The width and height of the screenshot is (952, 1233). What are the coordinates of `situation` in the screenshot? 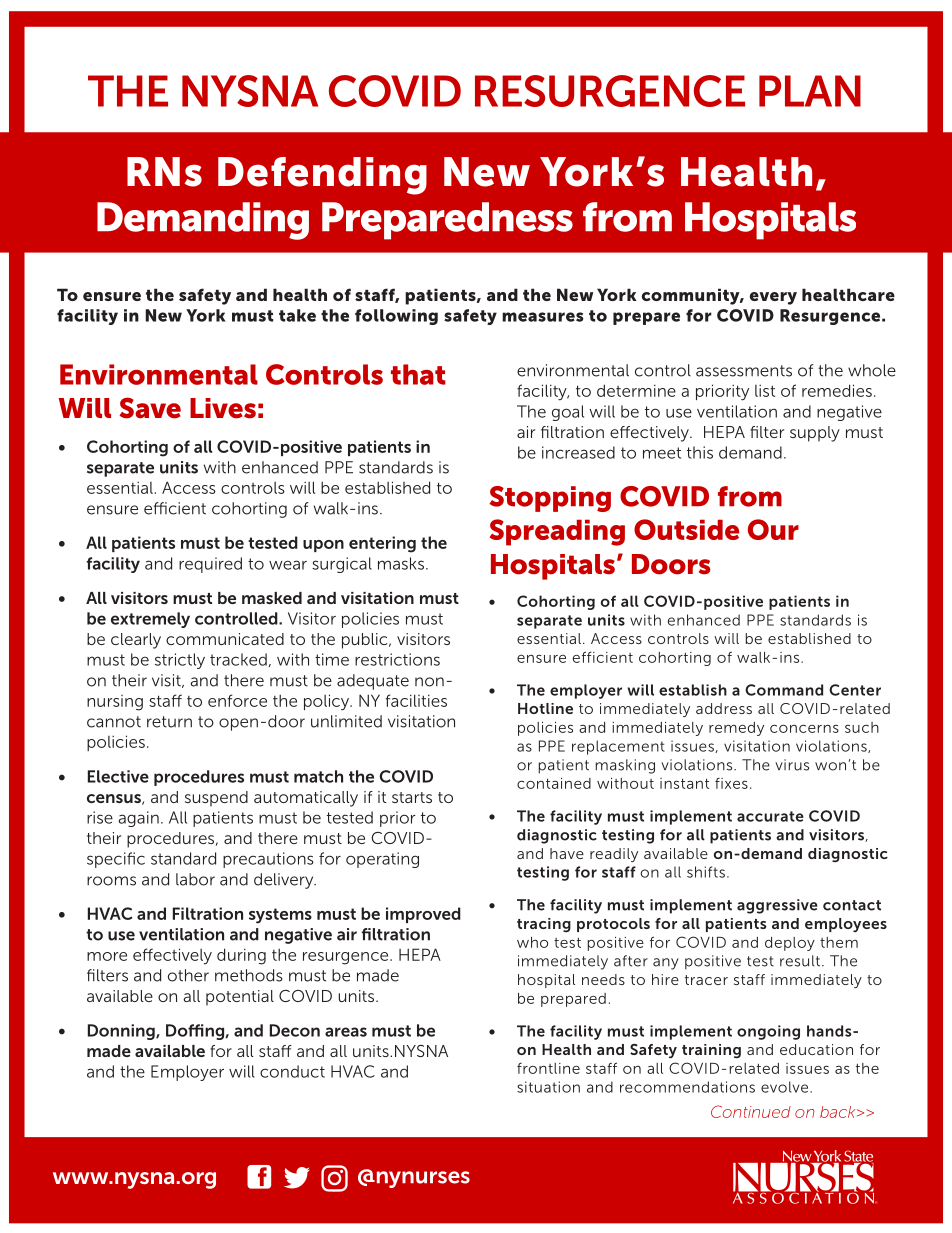 It's located at (548, 1087).
